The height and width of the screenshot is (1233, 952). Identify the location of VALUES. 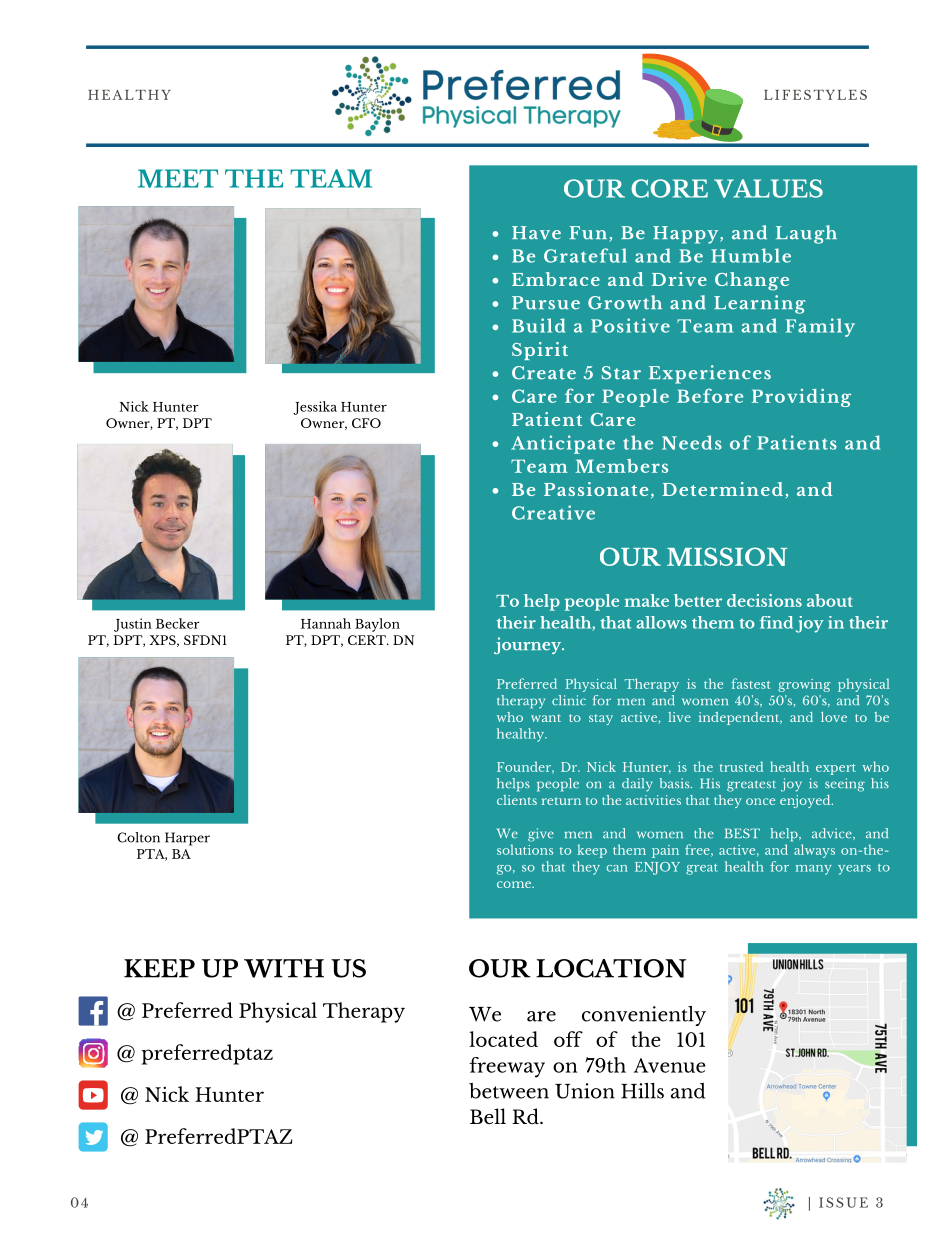
(768, 188).
